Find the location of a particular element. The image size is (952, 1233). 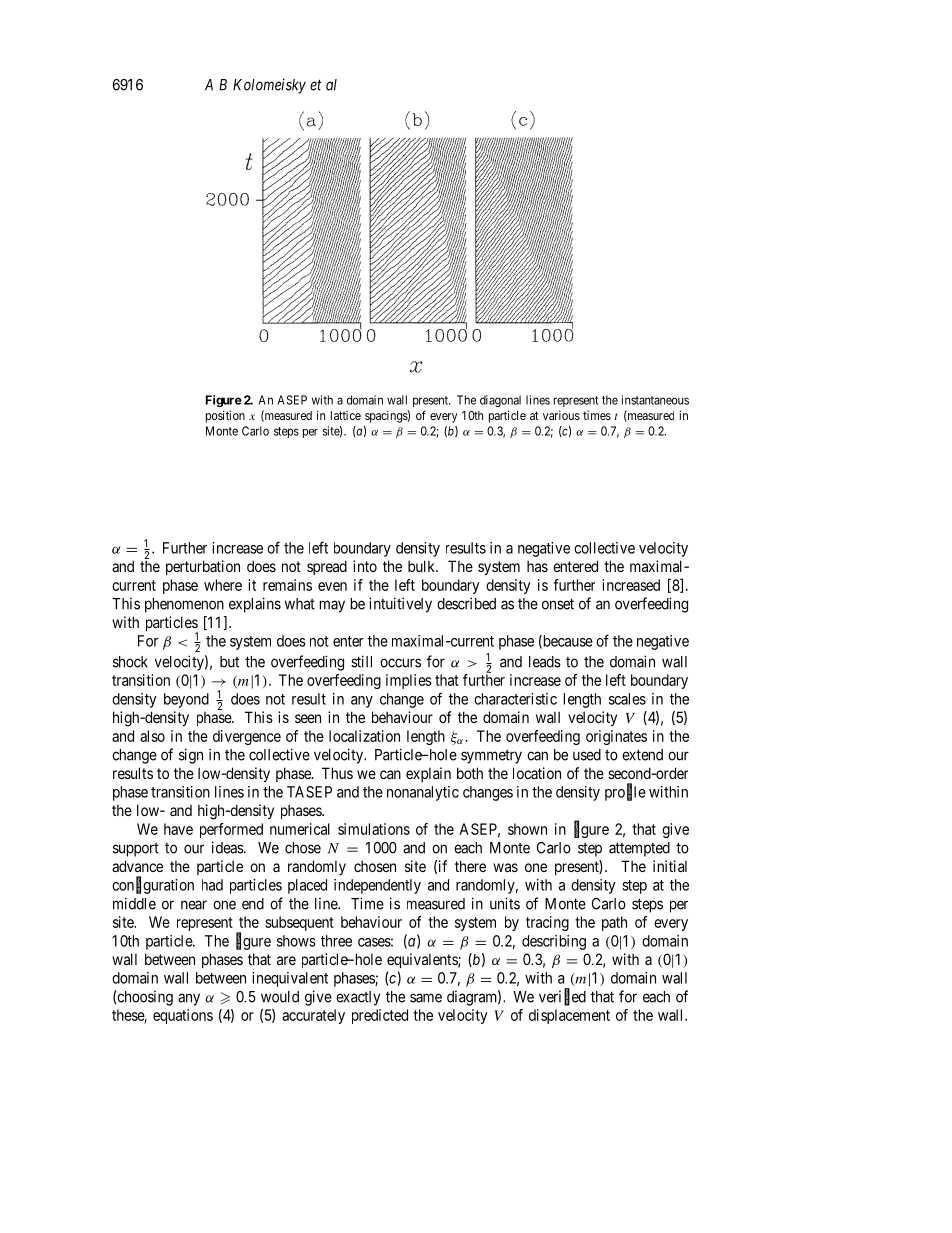

scales is located at coordinates (627, 699).
